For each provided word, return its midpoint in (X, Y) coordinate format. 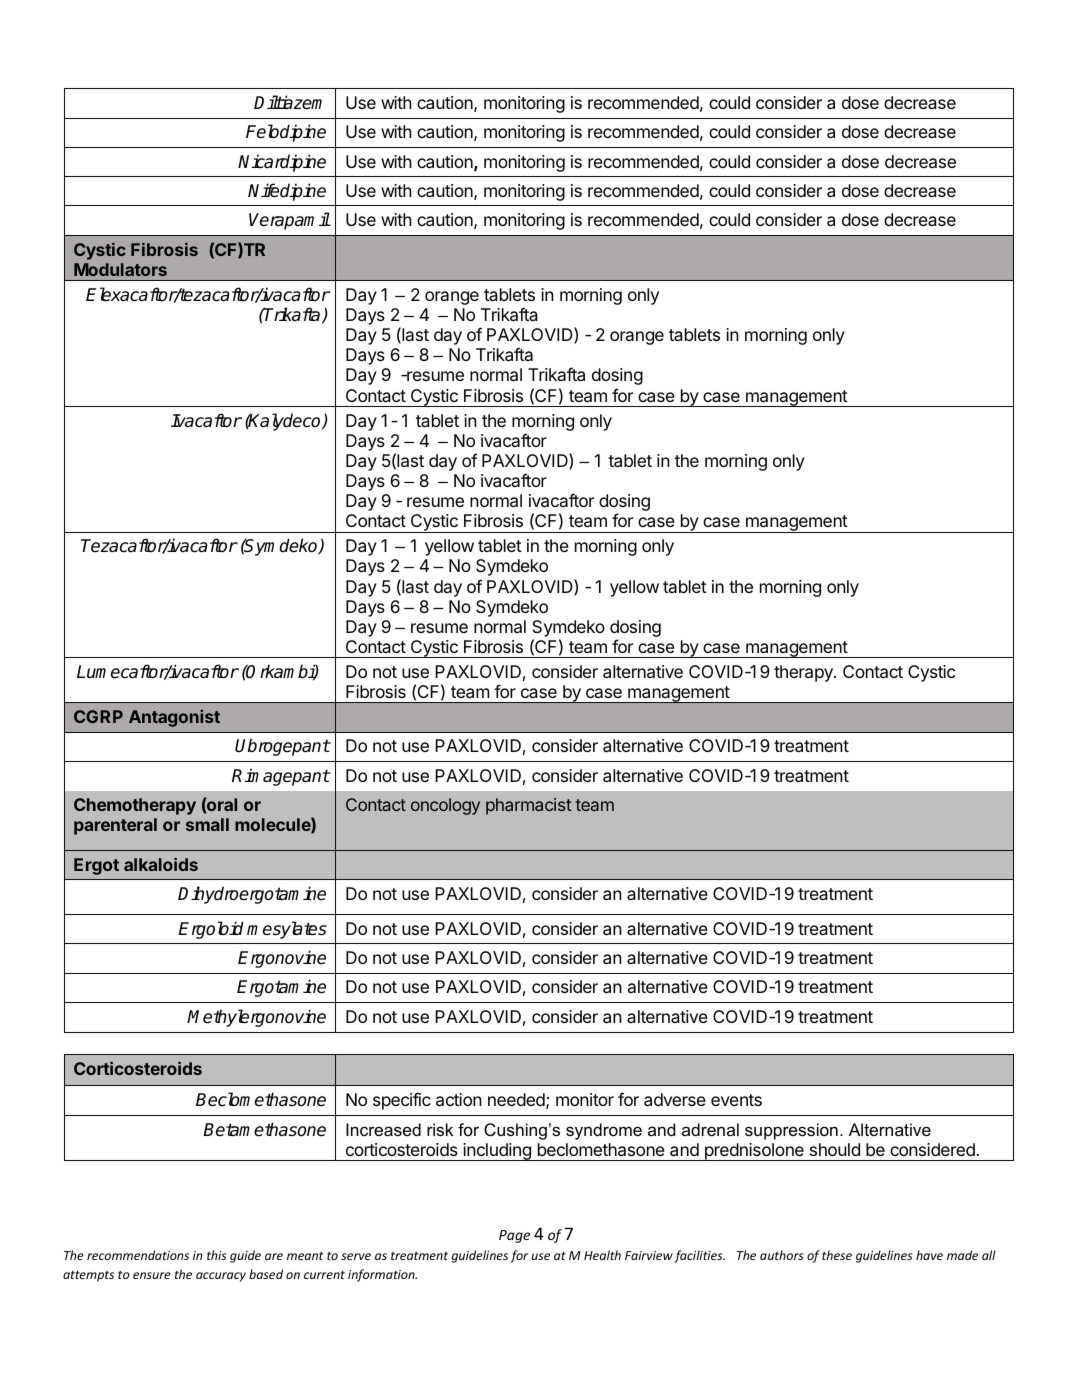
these (837, 1255)
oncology (445, 806)
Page (514, 1236)
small (207, 824)
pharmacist (528, 806)
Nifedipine (287, 192)
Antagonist (174, 718)
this (217, 1255)
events (736, 1100)
